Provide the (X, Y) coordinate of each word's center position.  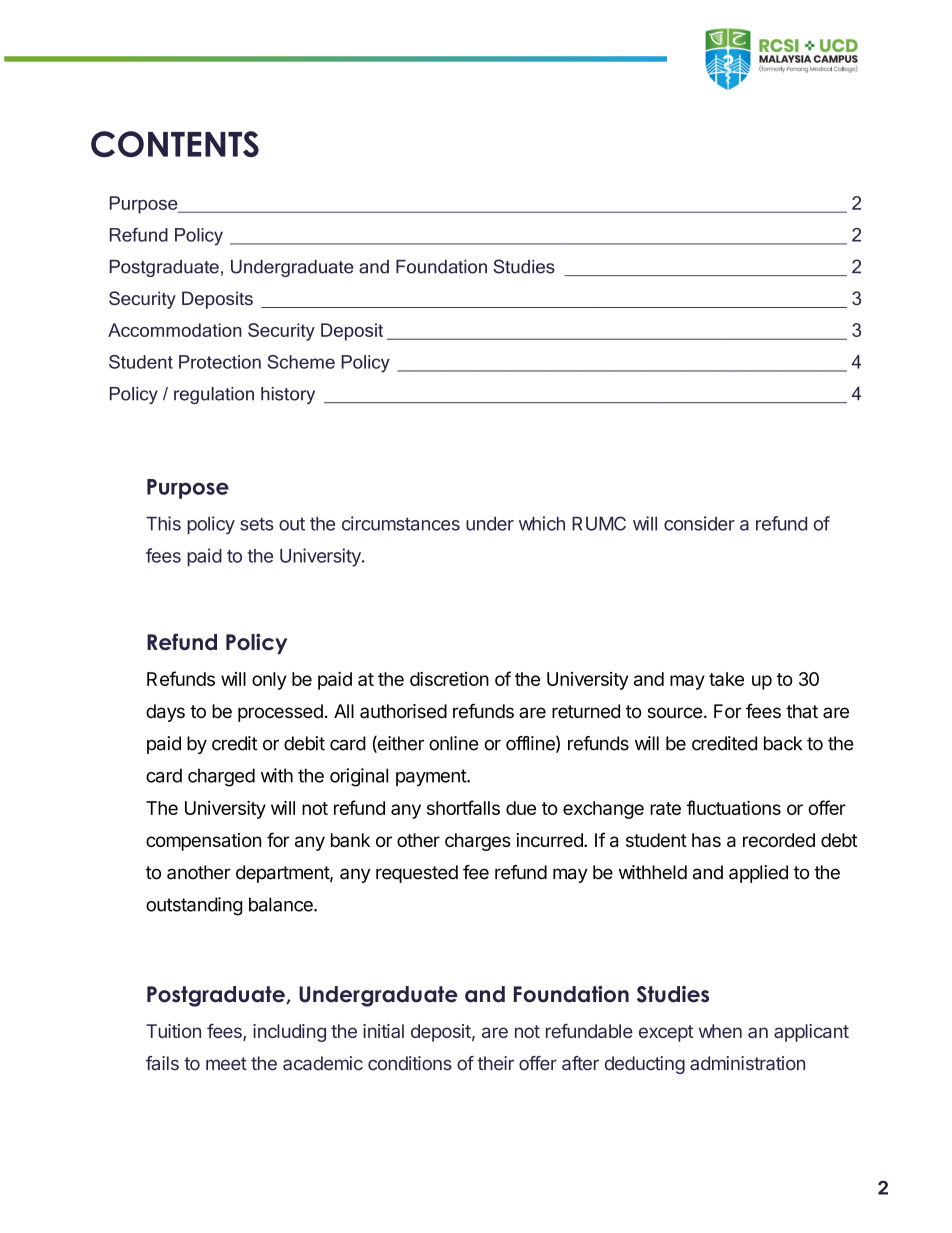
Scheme (301, 362)
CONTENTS (175, 144)
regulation (214, 395)
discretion (449, 679)
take (726, 679)
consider (699, 523)
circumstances (401, 523)
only (269, 681)
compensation (203, 842)
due (521, 808)
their (495, 1063)
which (542, 523)
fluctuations (733, 807)
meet (226, 1064)
